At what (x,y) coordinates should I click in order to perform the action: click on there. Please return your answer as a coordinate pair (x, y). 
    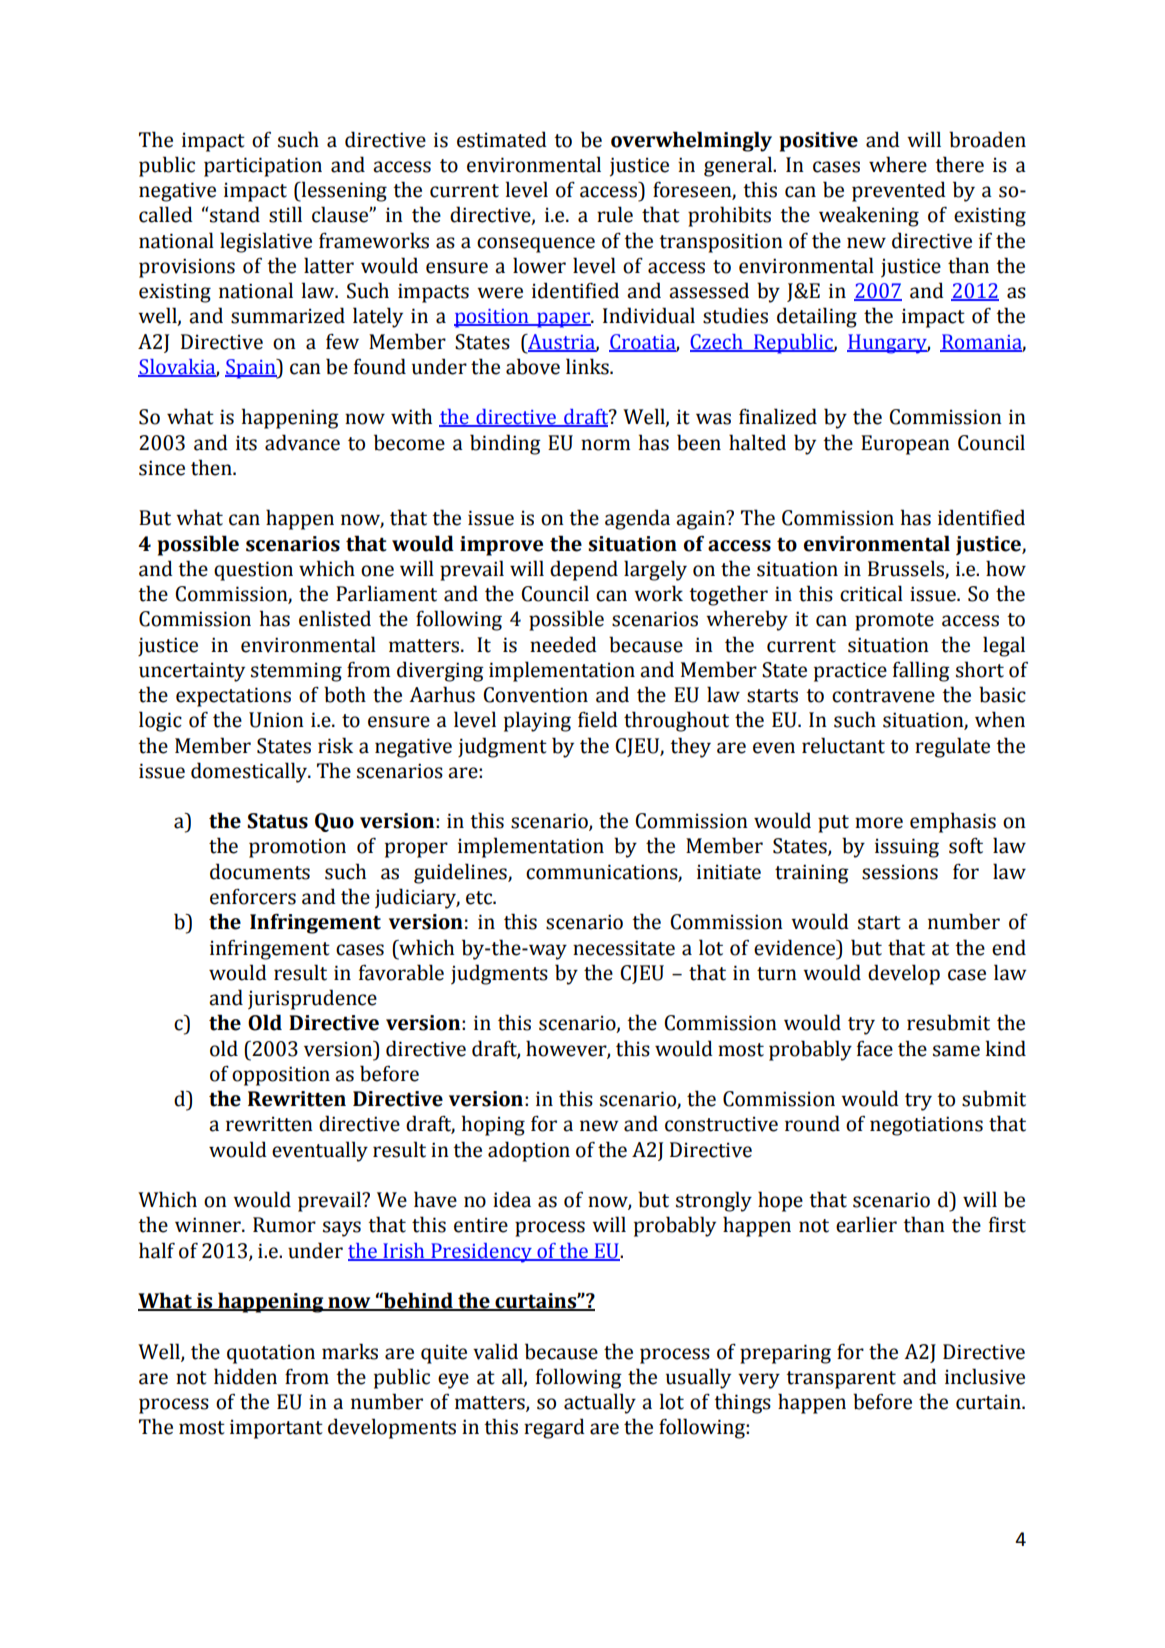
    Looking at the image, I should click on (959, 164).
